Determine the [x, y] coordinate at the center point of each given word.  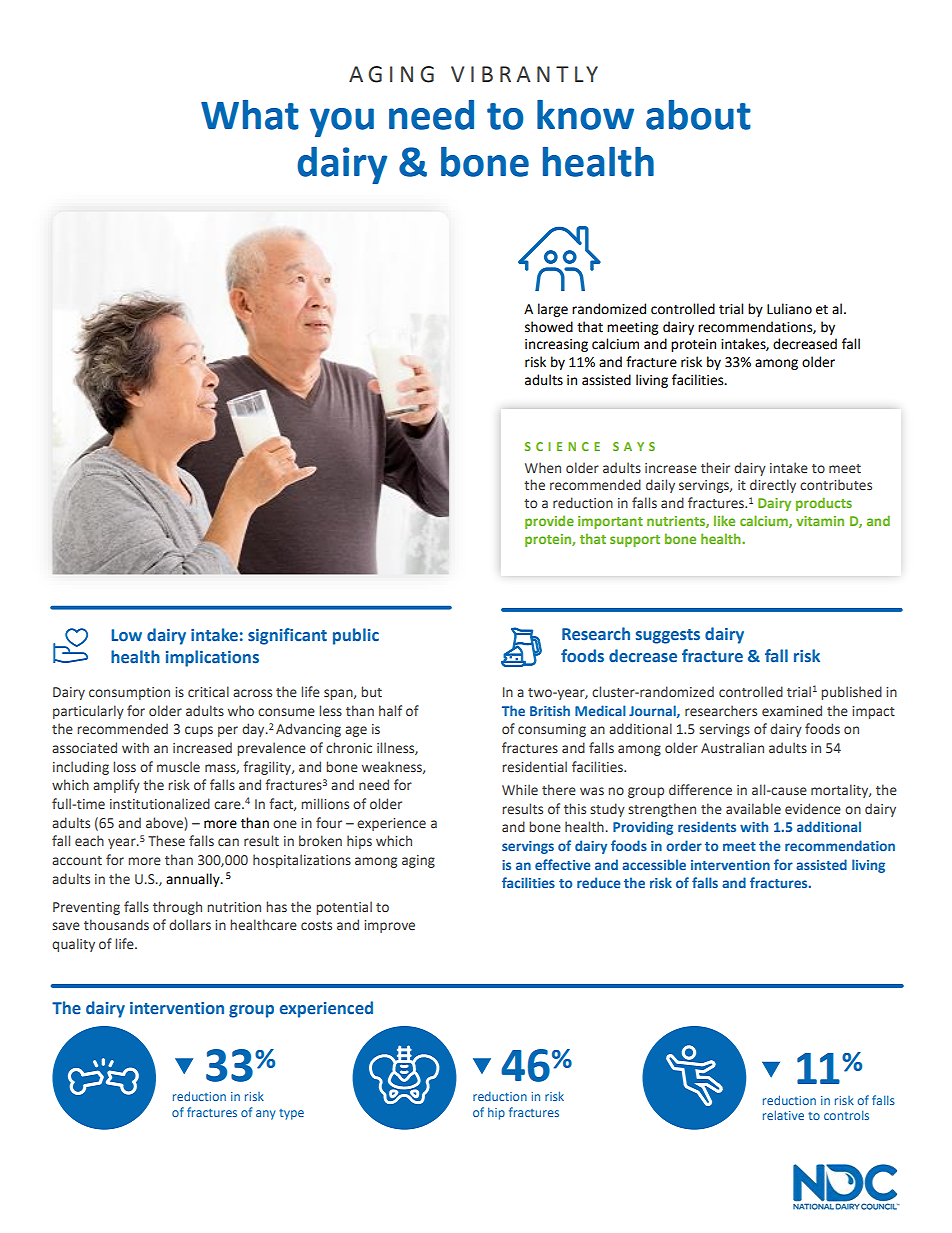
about [698, 115]
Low [127, 635]
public [356, 636]
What [250, 115]
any [266, 1115]
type [291, 1114]
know [585, 115]
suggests [668, 636]
